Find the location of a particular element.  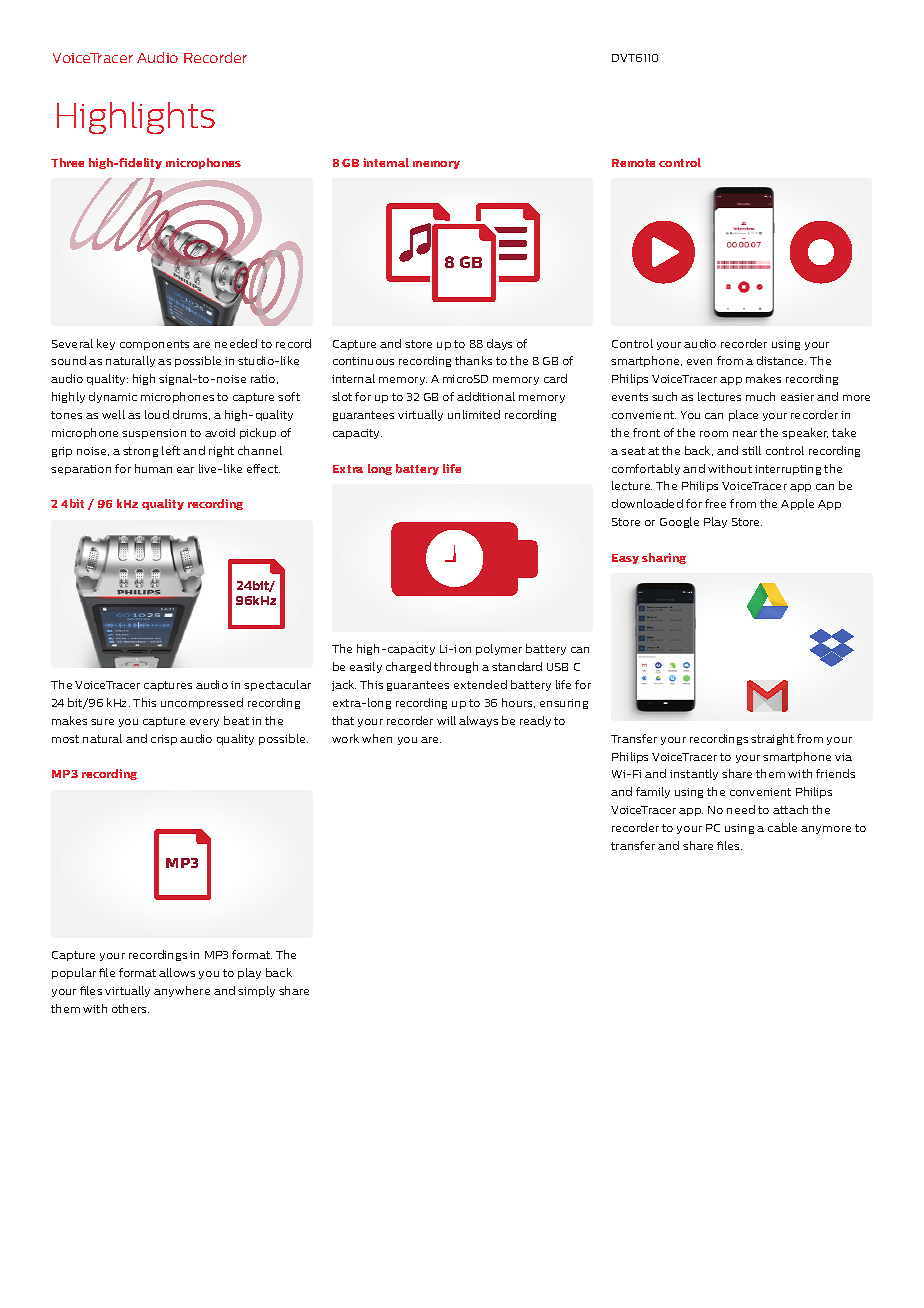

simply is located at coordinates (256, 991).
